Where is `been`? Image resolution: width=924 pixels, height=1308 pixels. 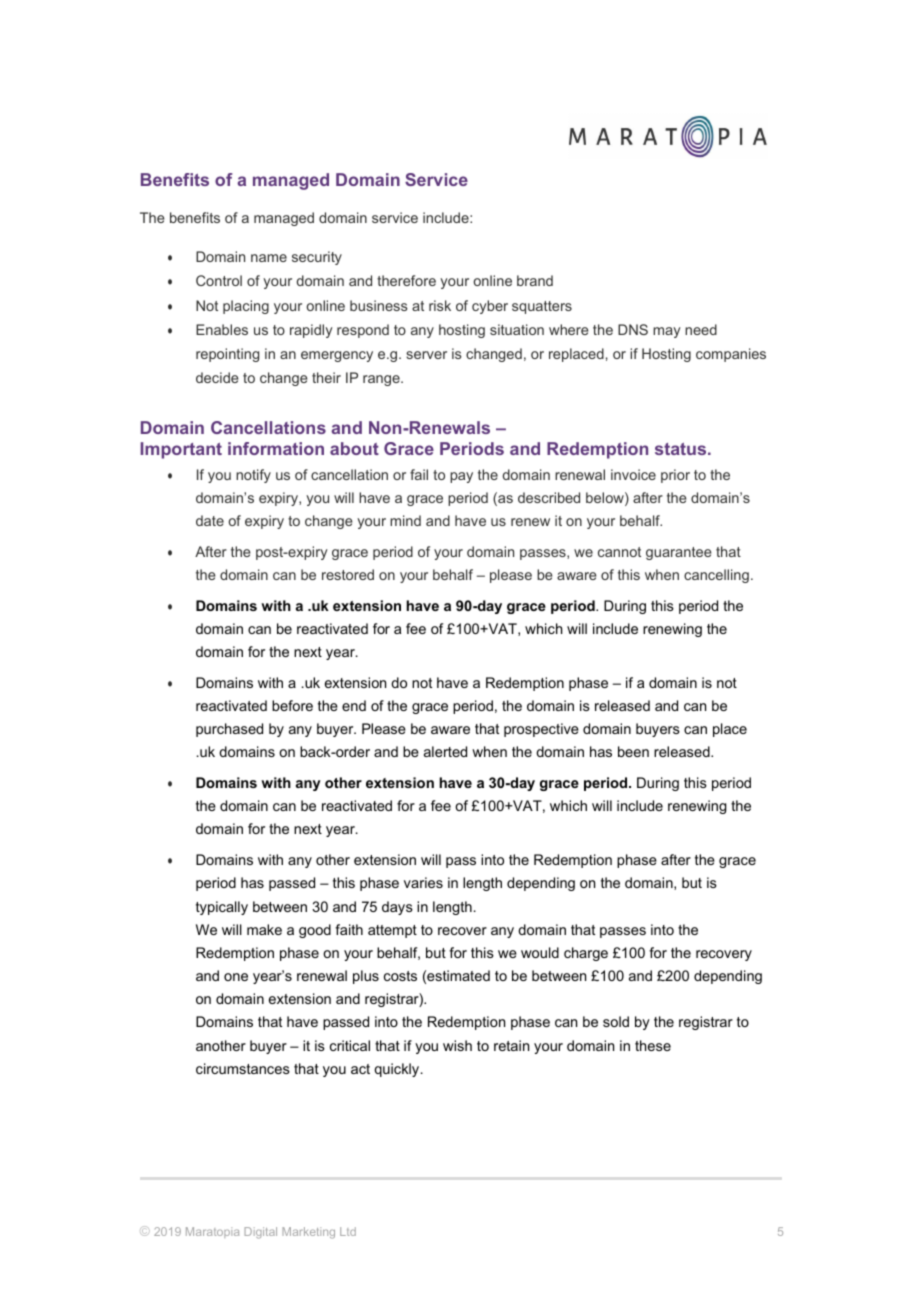
been is located at coordinates (633, 751).
